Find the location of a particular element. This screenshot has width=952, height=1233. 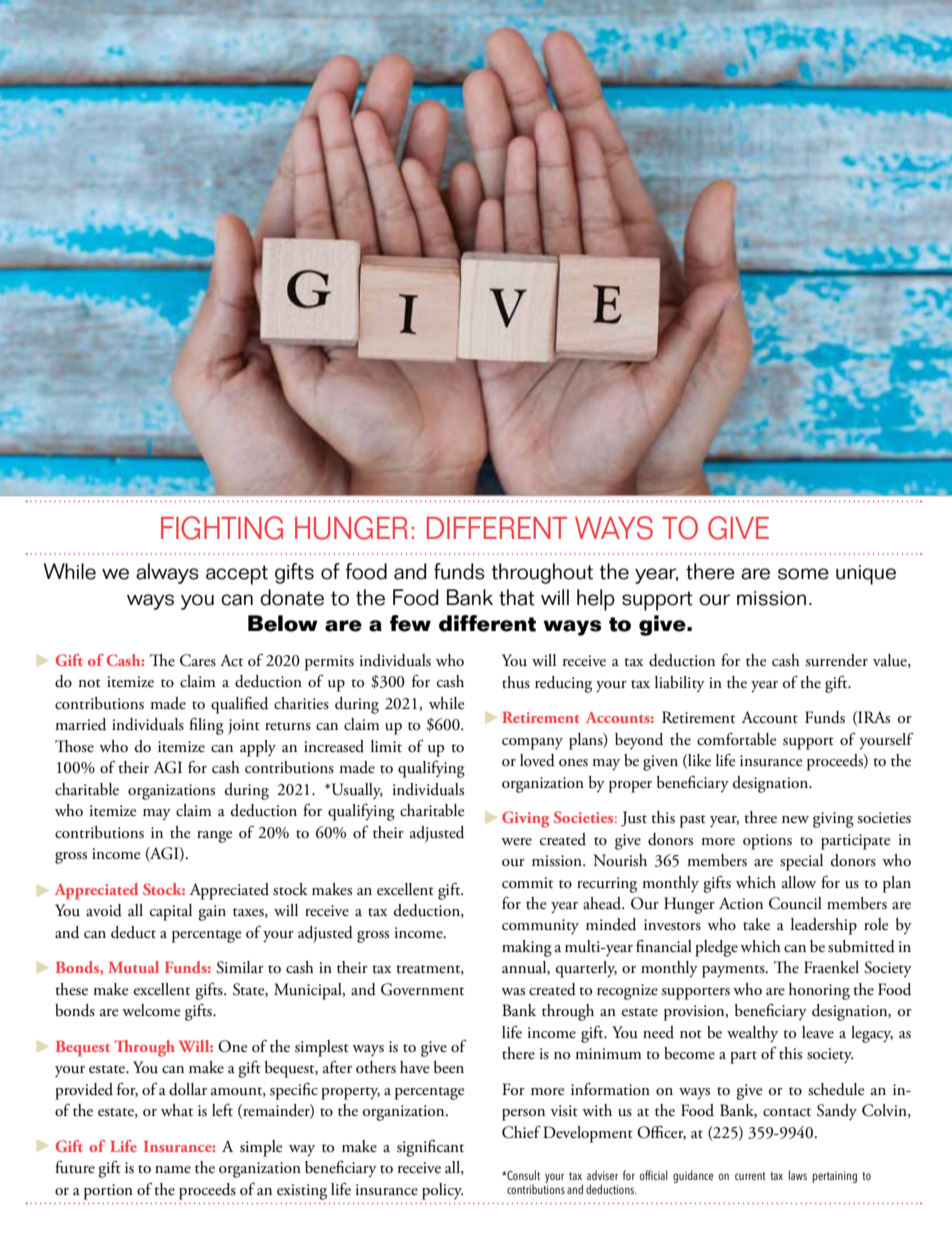

range is located at coordinates (214, 837).
